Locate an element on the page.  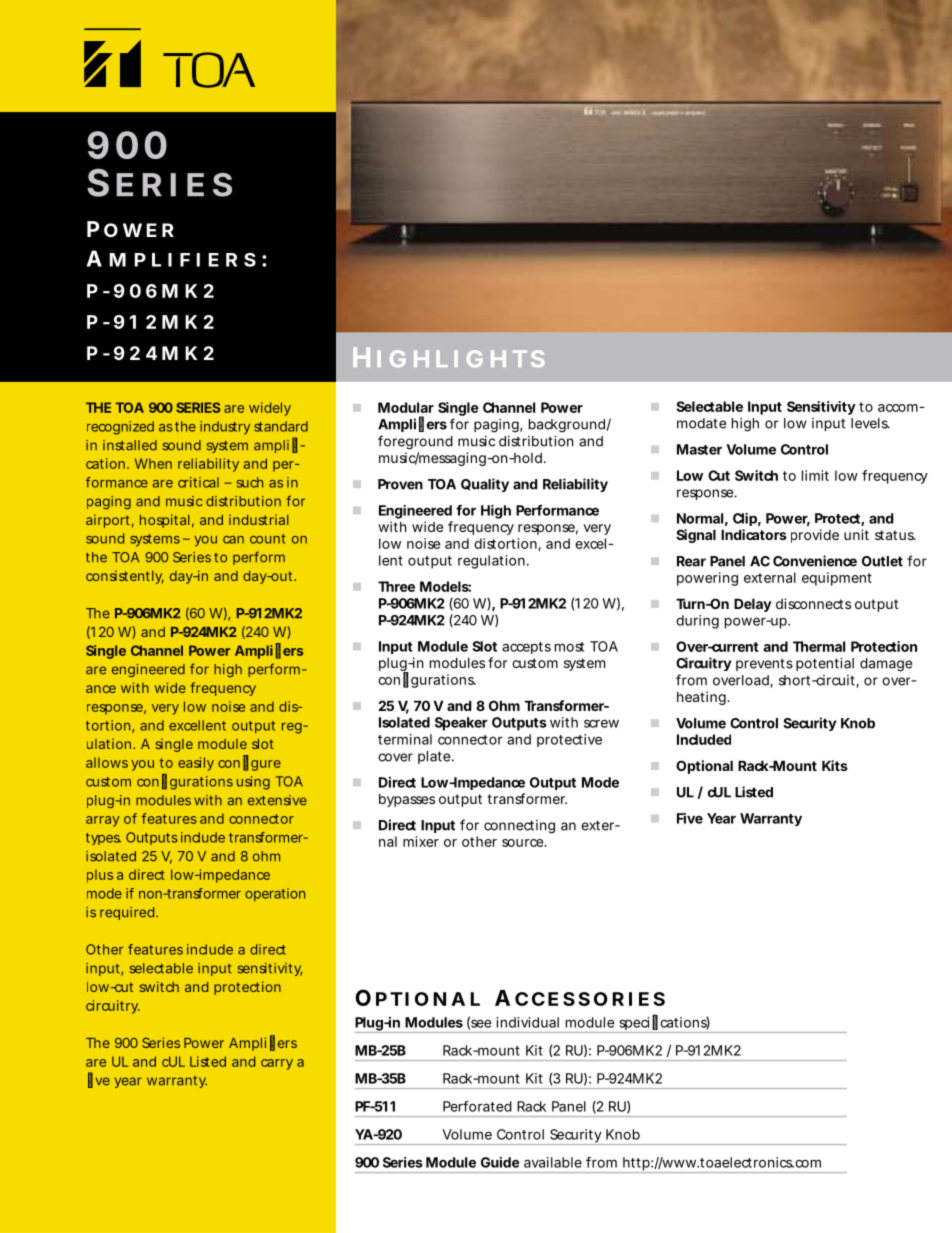
Kits is located at coordinates (835, 765).
